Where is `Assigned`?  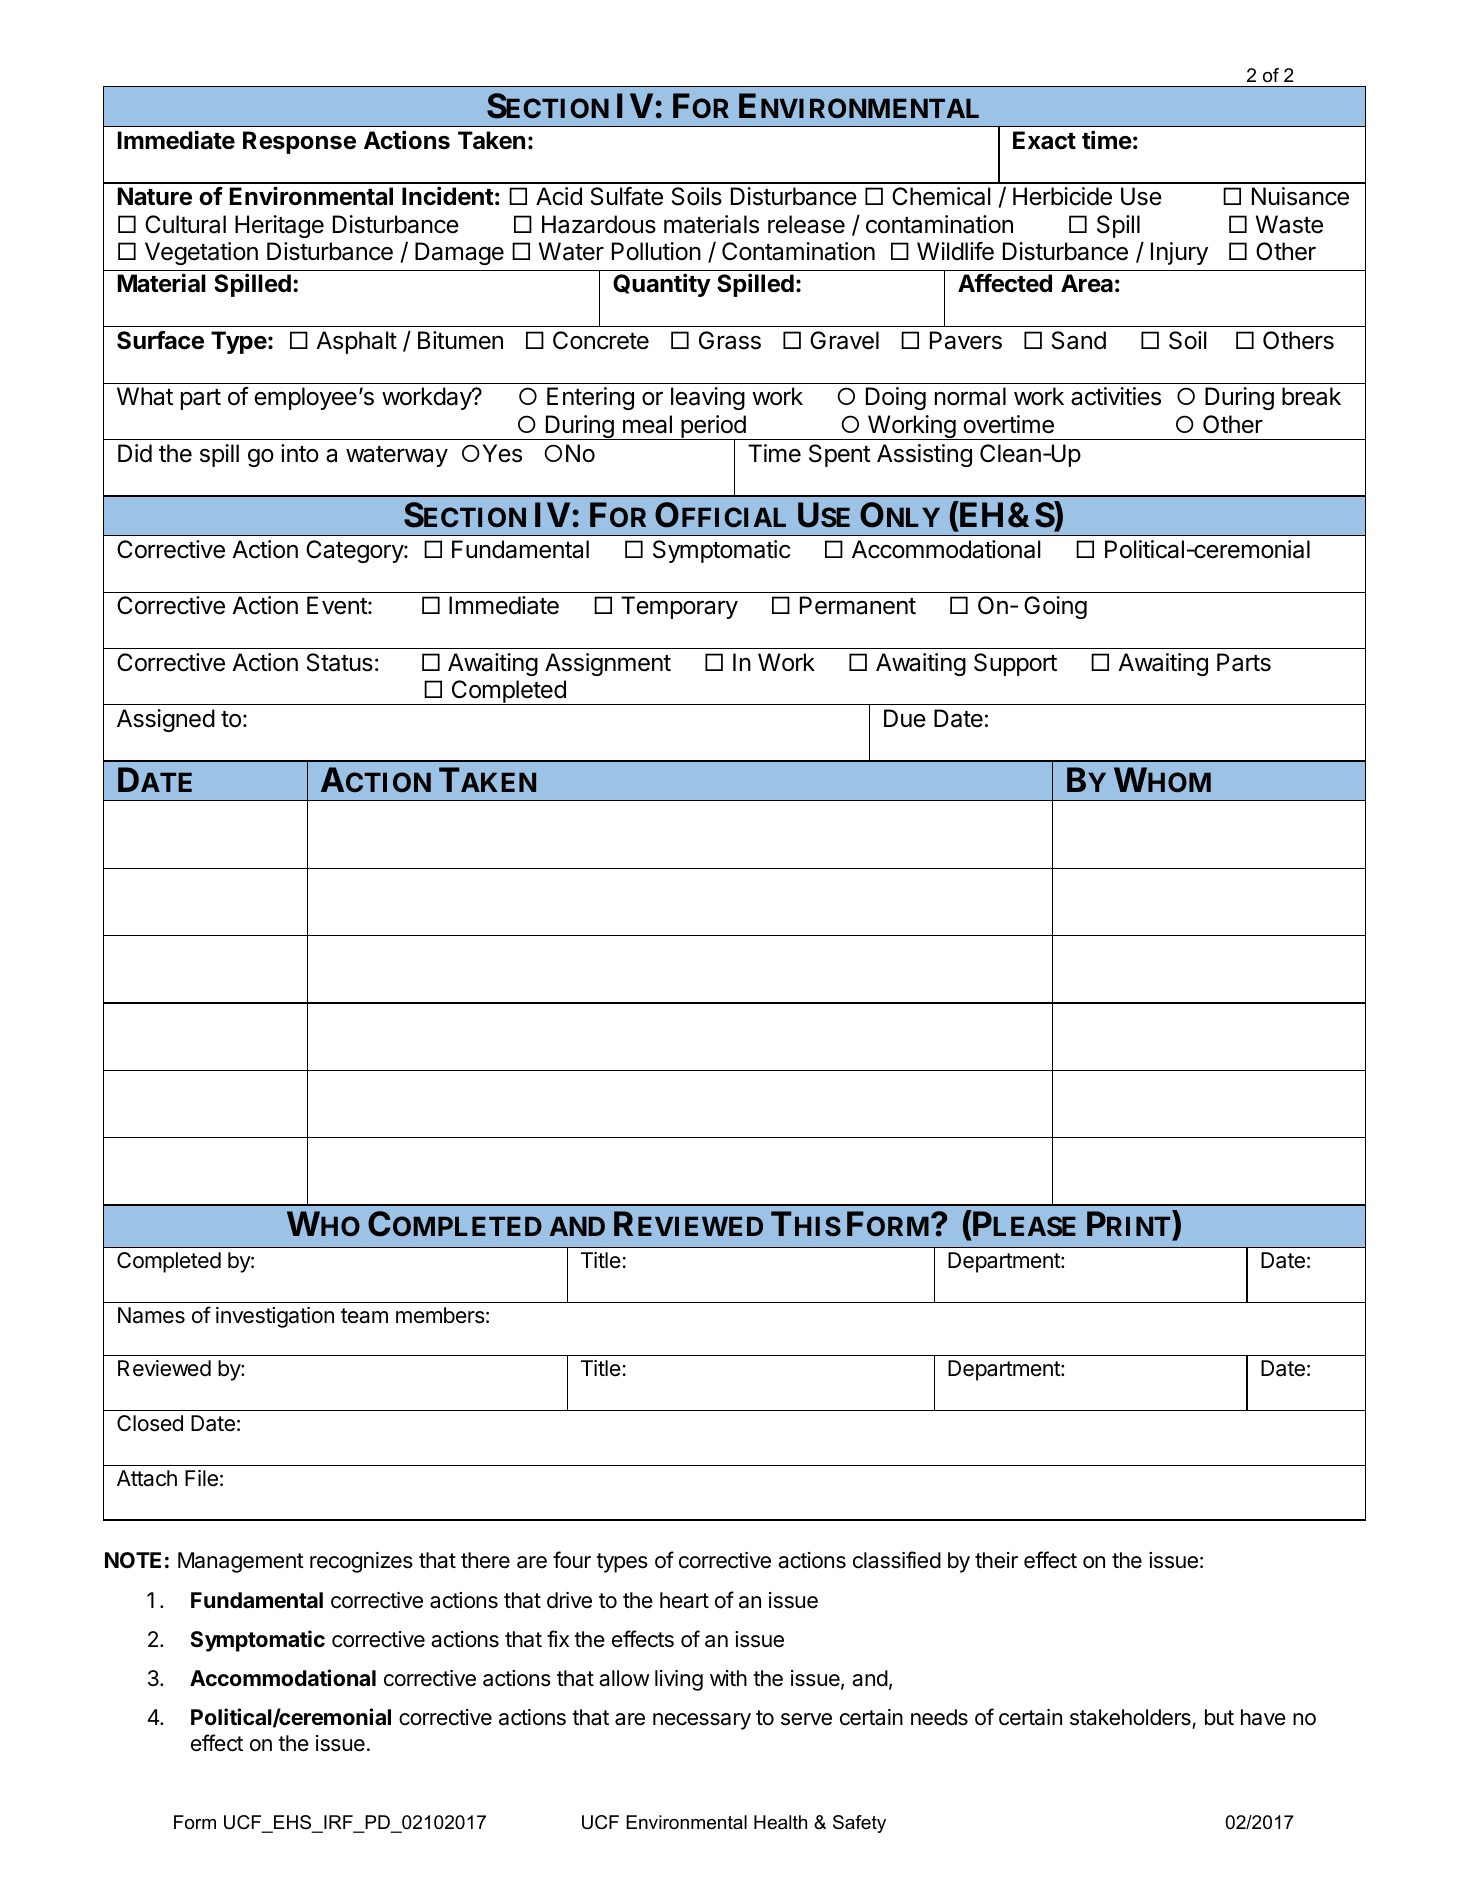
Assigned is located at coordinates (166, 720).
